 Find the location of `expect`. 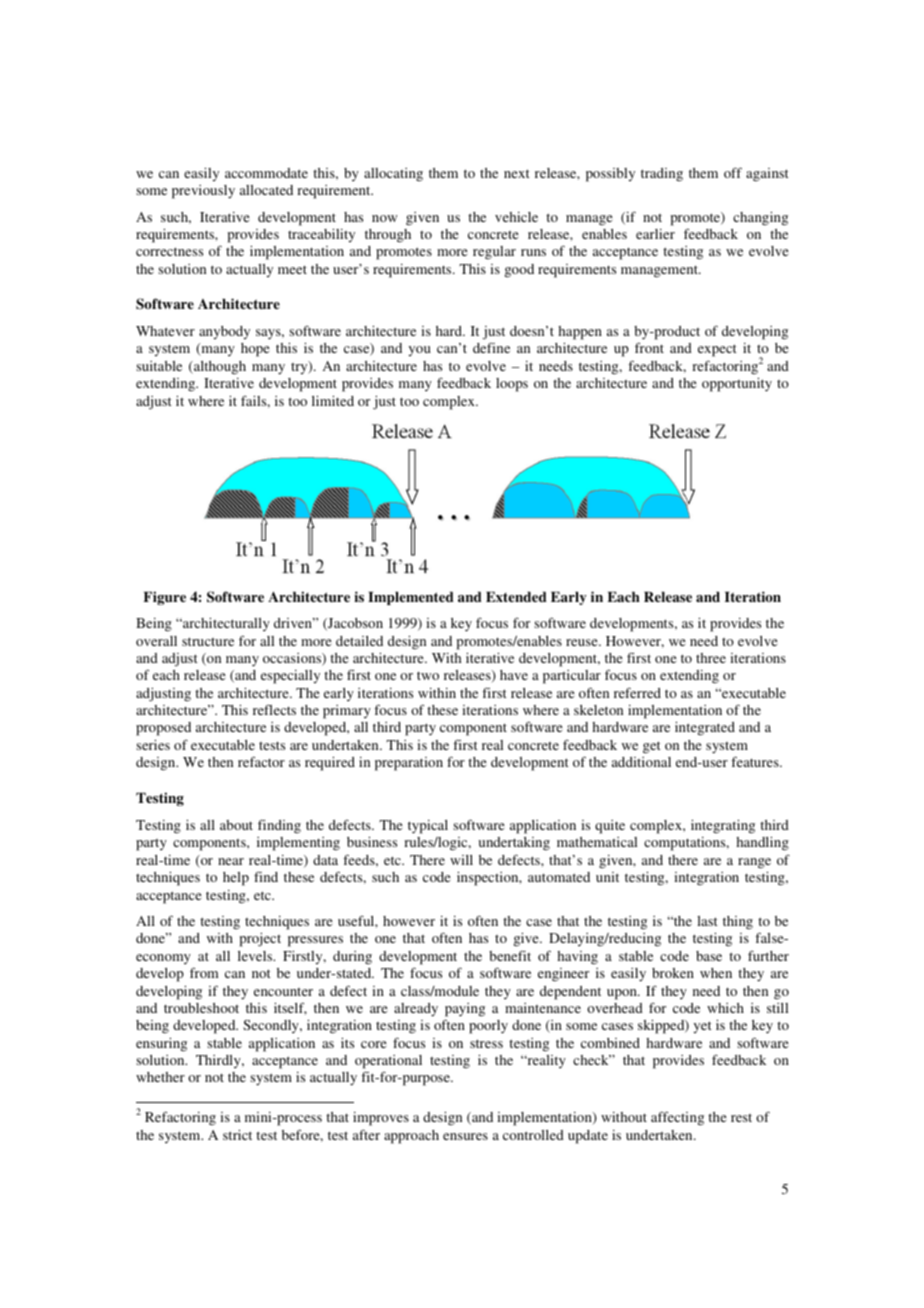

expect is located at coordinates (717, 350).
